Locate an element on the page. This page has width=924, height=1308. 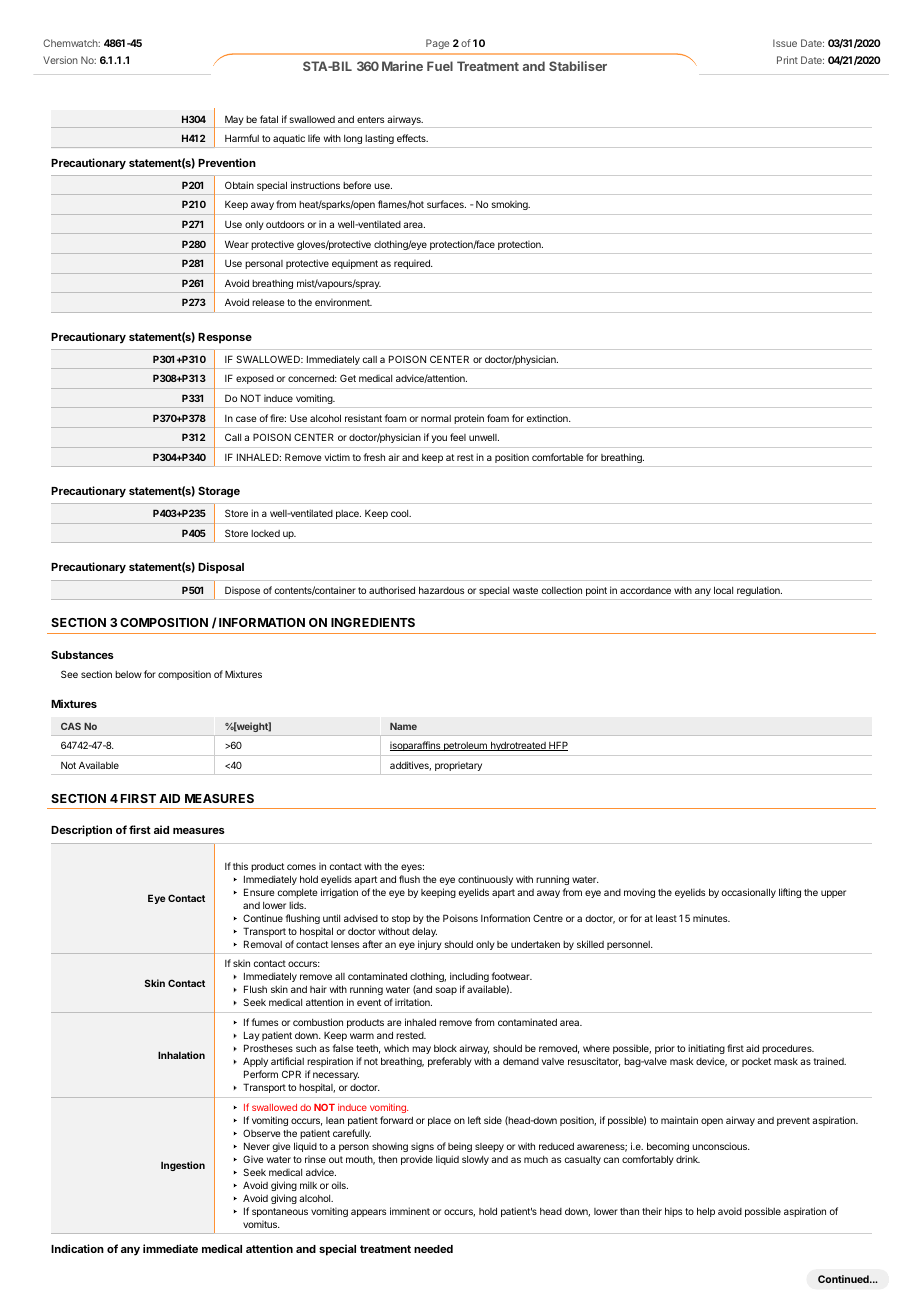
Print is located at coordinates (787, 60).
